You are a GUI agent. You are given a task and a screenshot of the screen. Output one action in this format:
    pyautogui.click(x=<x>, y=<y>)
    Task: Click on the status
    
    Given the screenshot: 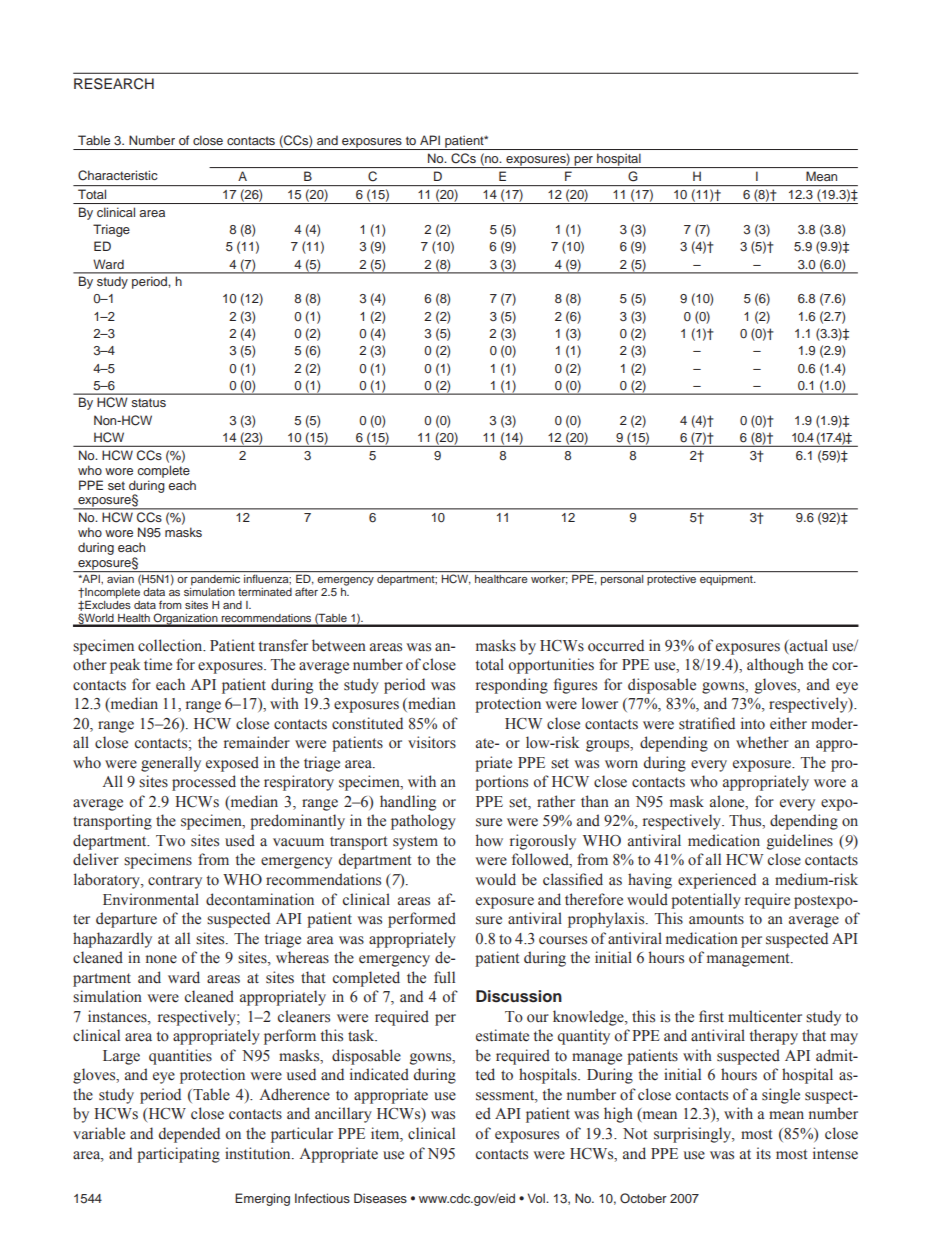 What is the action you would take?
    pyautogui.click(x=148, y=402)
